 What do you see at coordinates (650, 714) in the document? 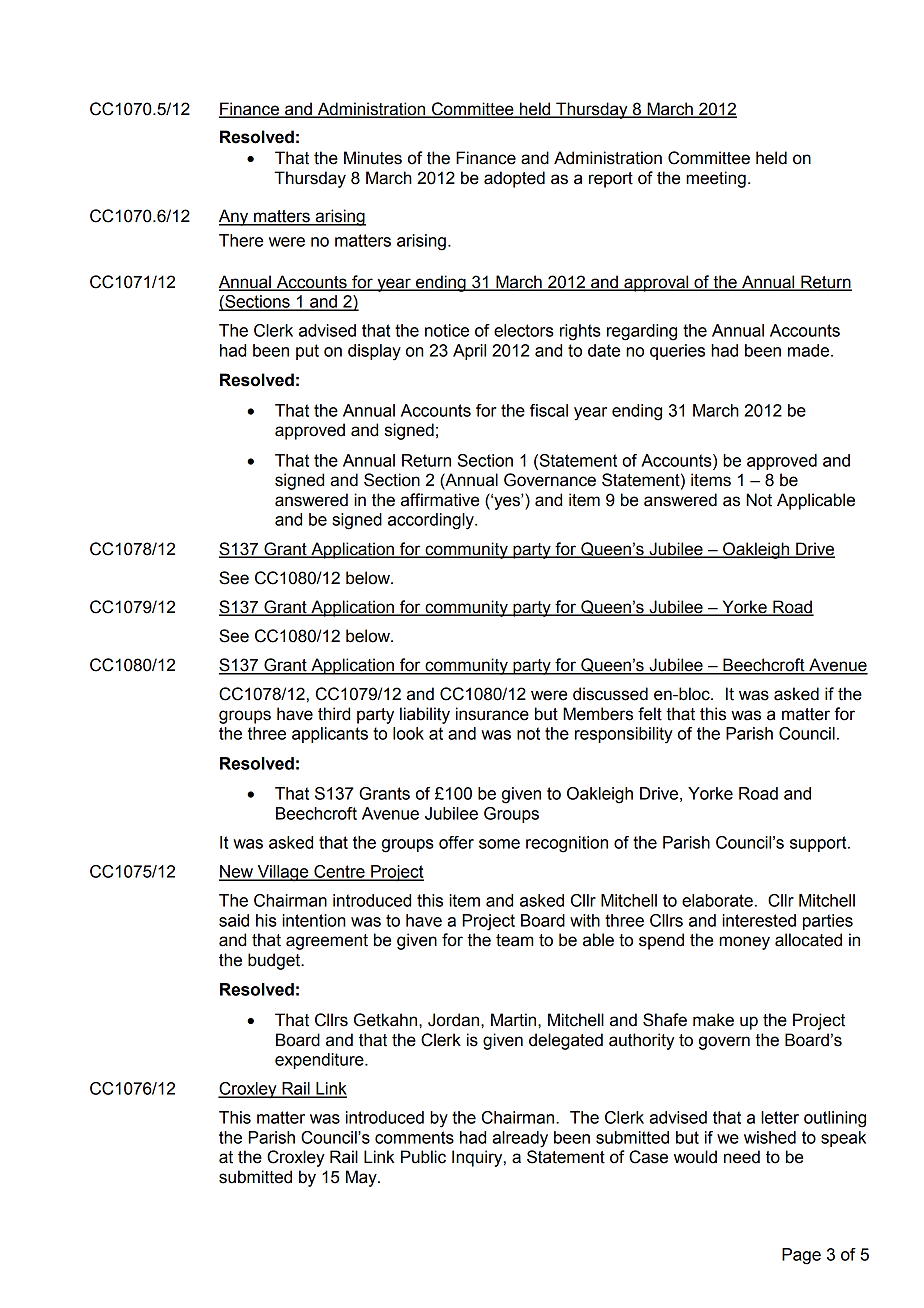
I see `felt` at bounding box center [650, 714].
